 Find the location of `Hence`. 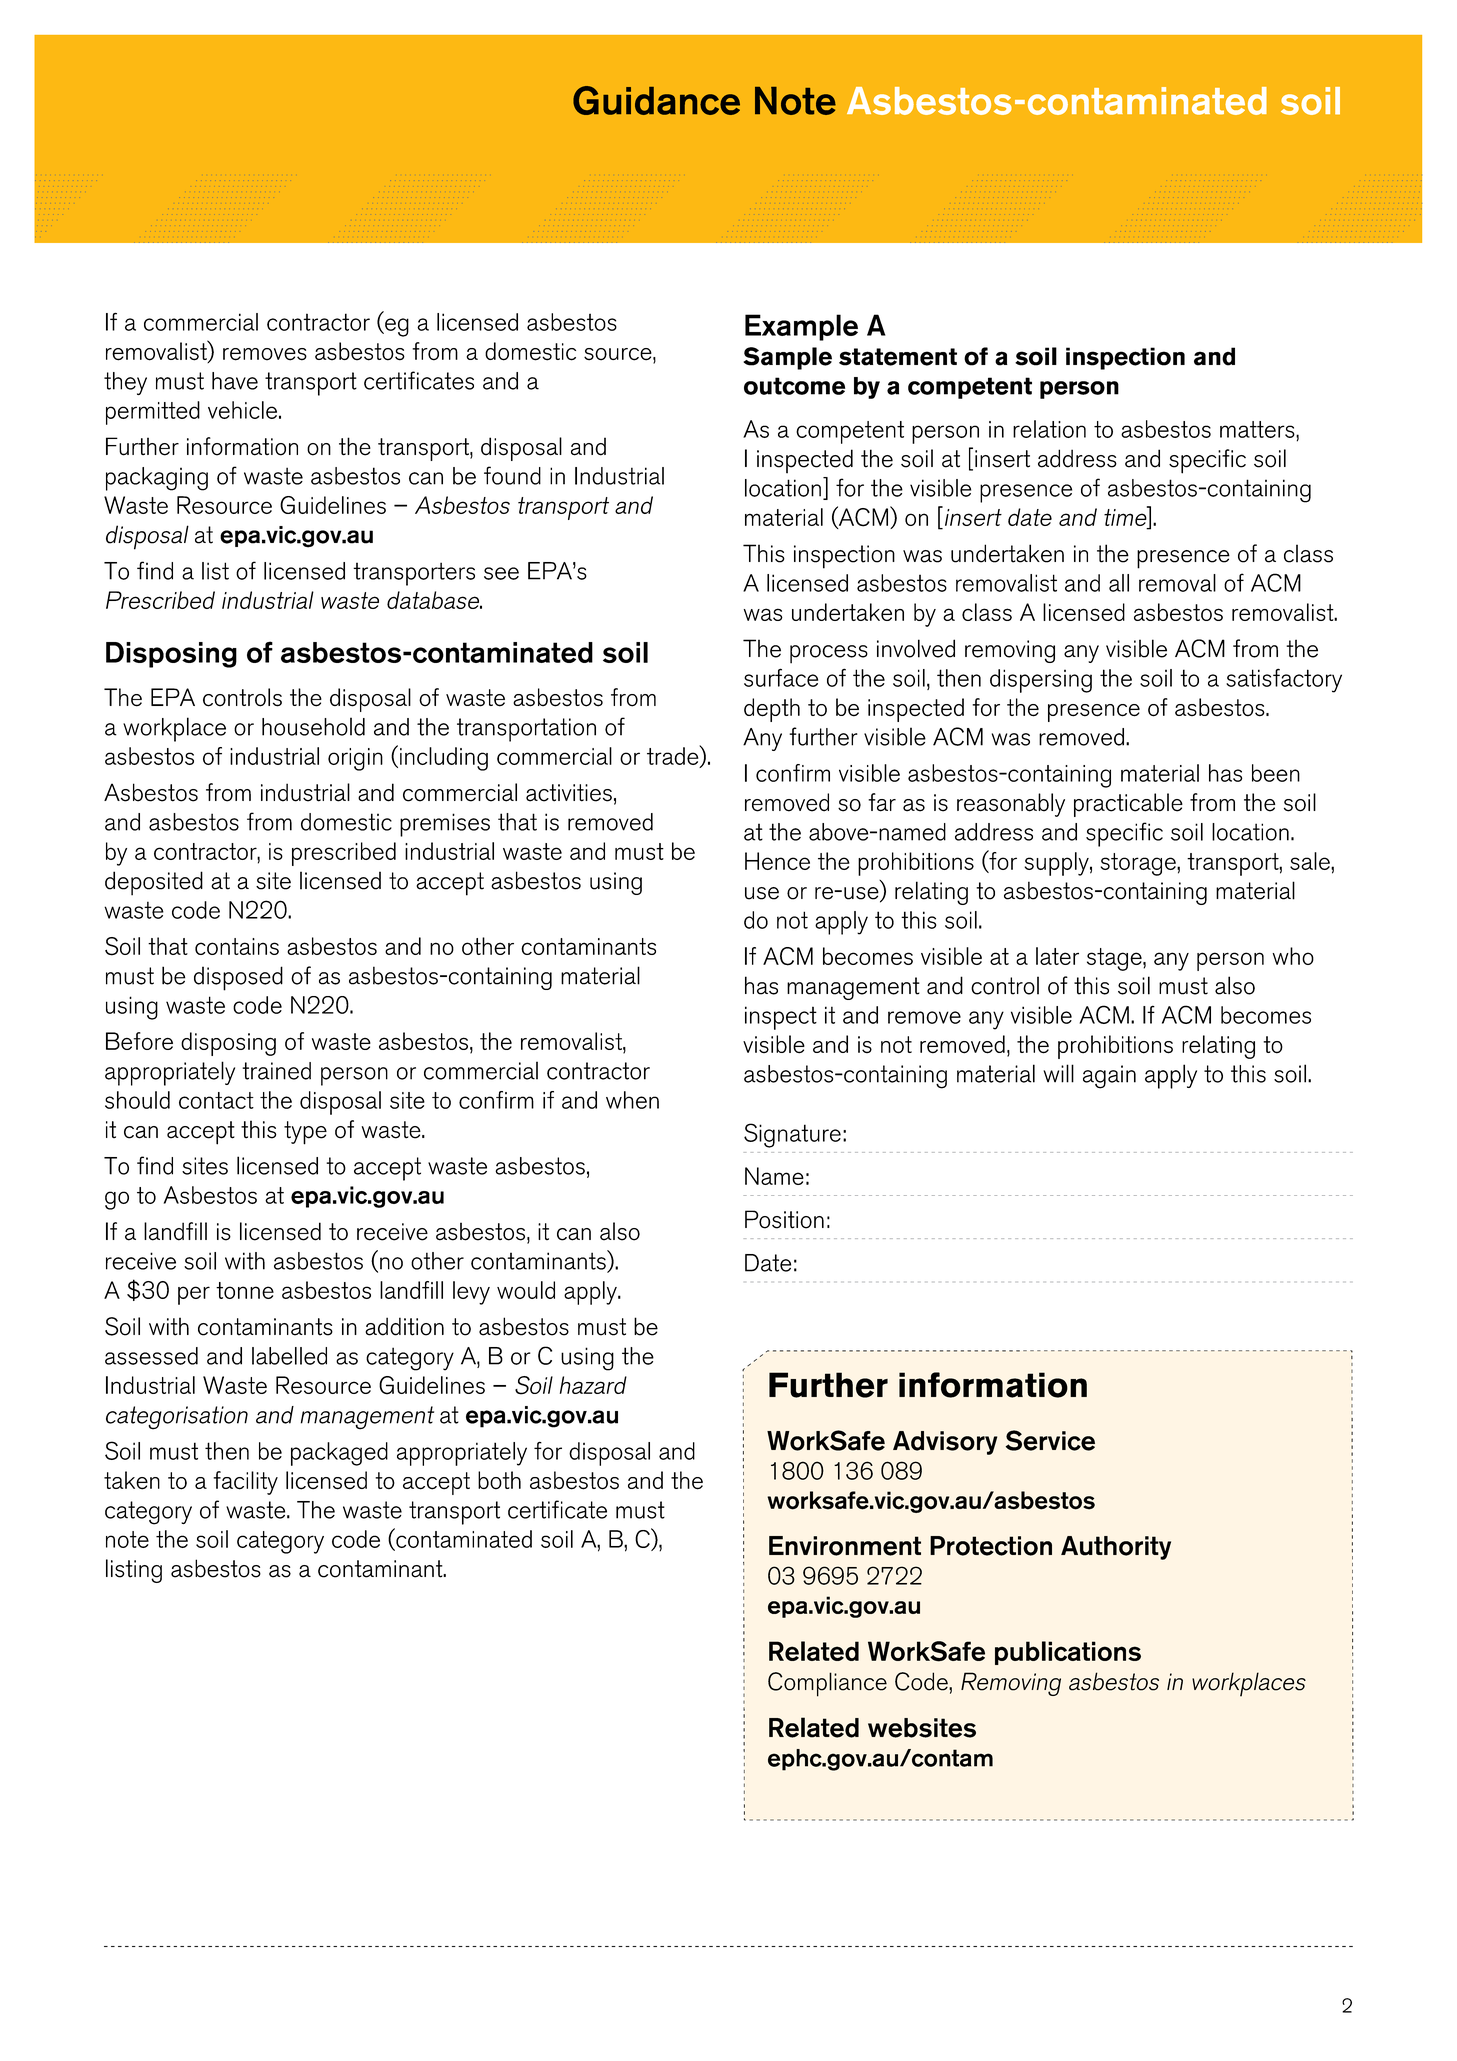

Hence is located at coordinates (777, 861).
